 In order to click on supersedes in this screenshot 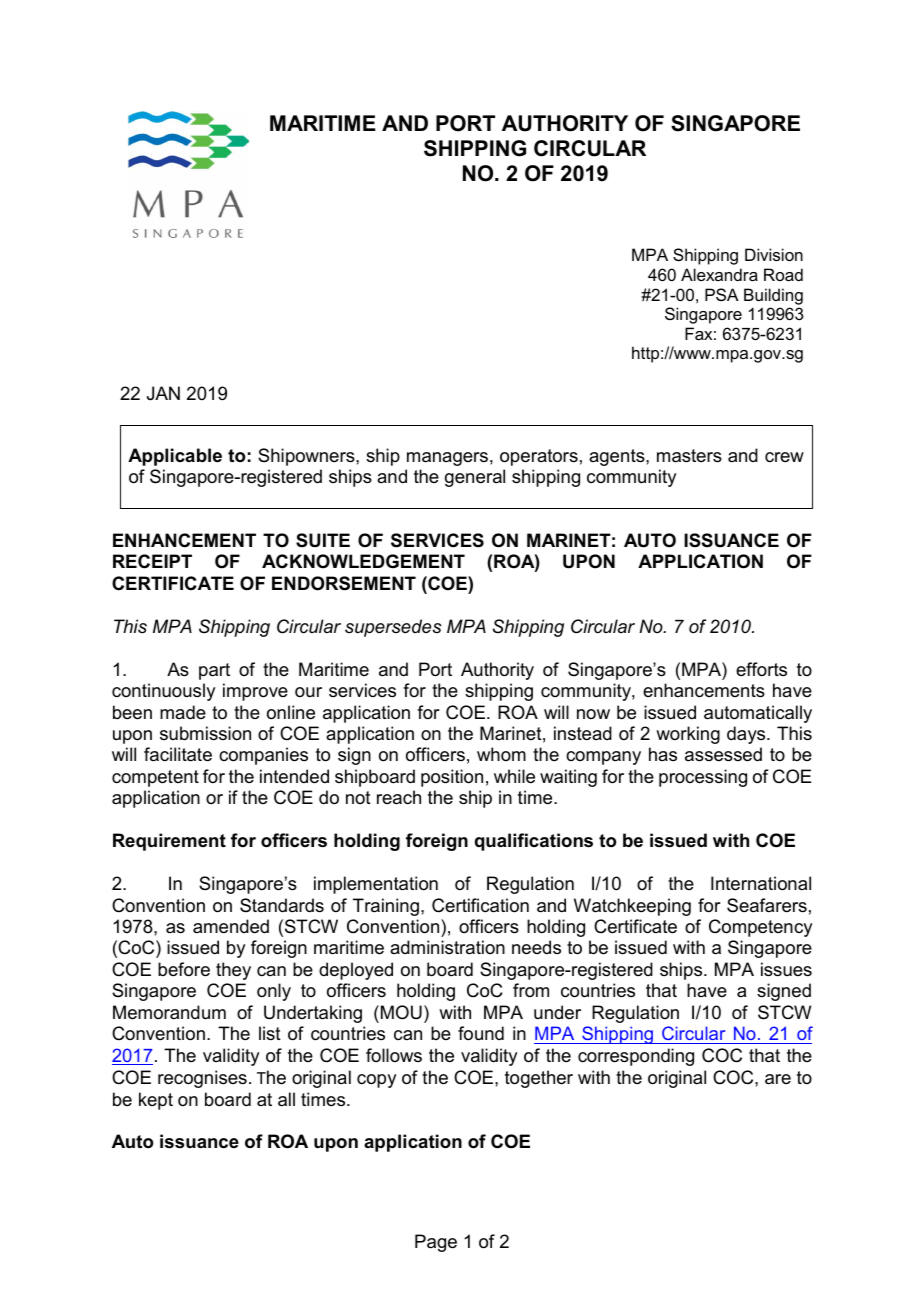, I will do `click(393, 628)`.
